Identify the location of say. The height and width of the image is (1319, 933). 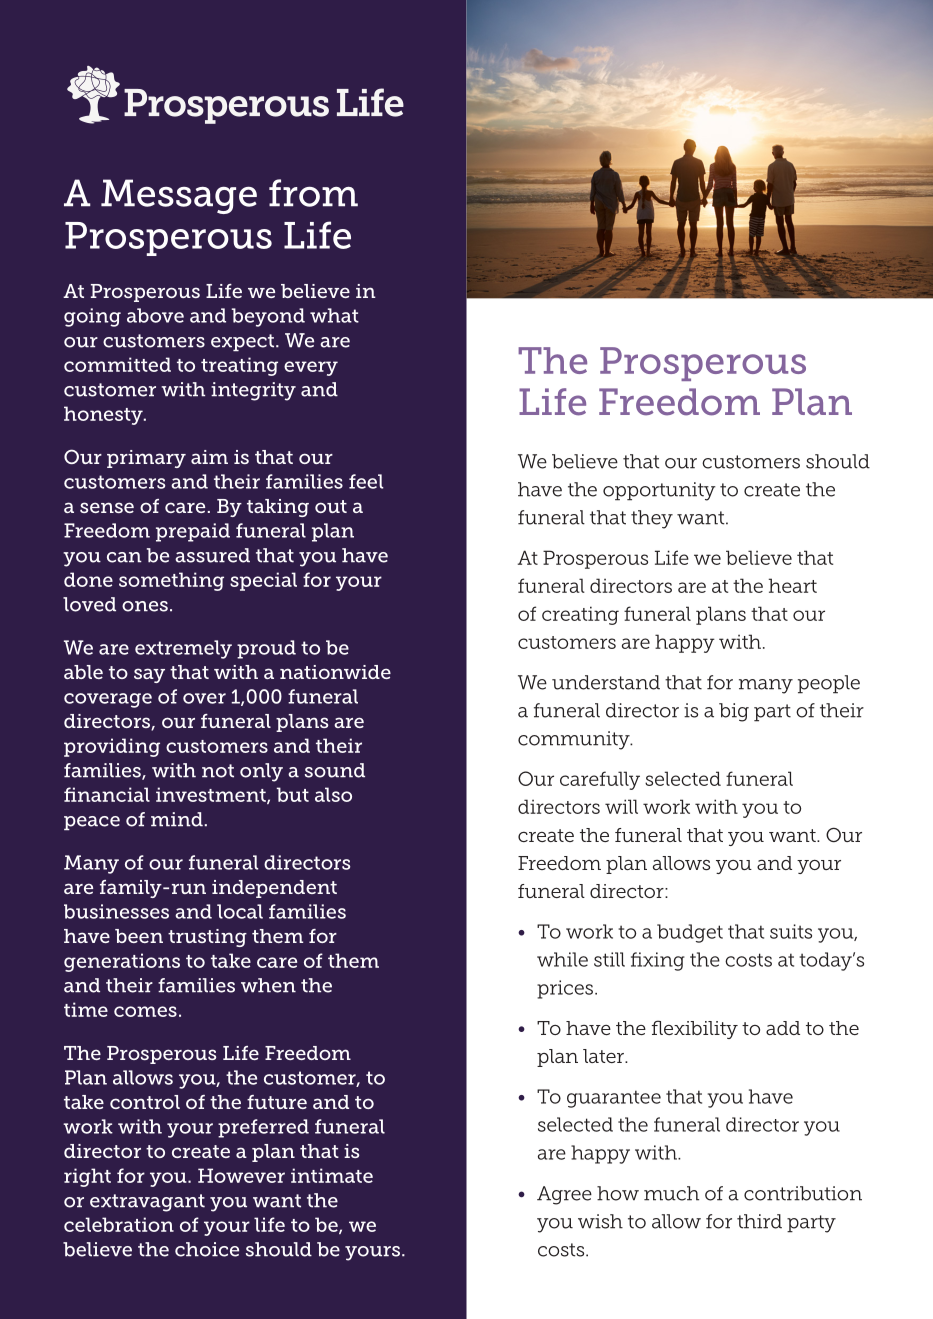
(149, 675).
